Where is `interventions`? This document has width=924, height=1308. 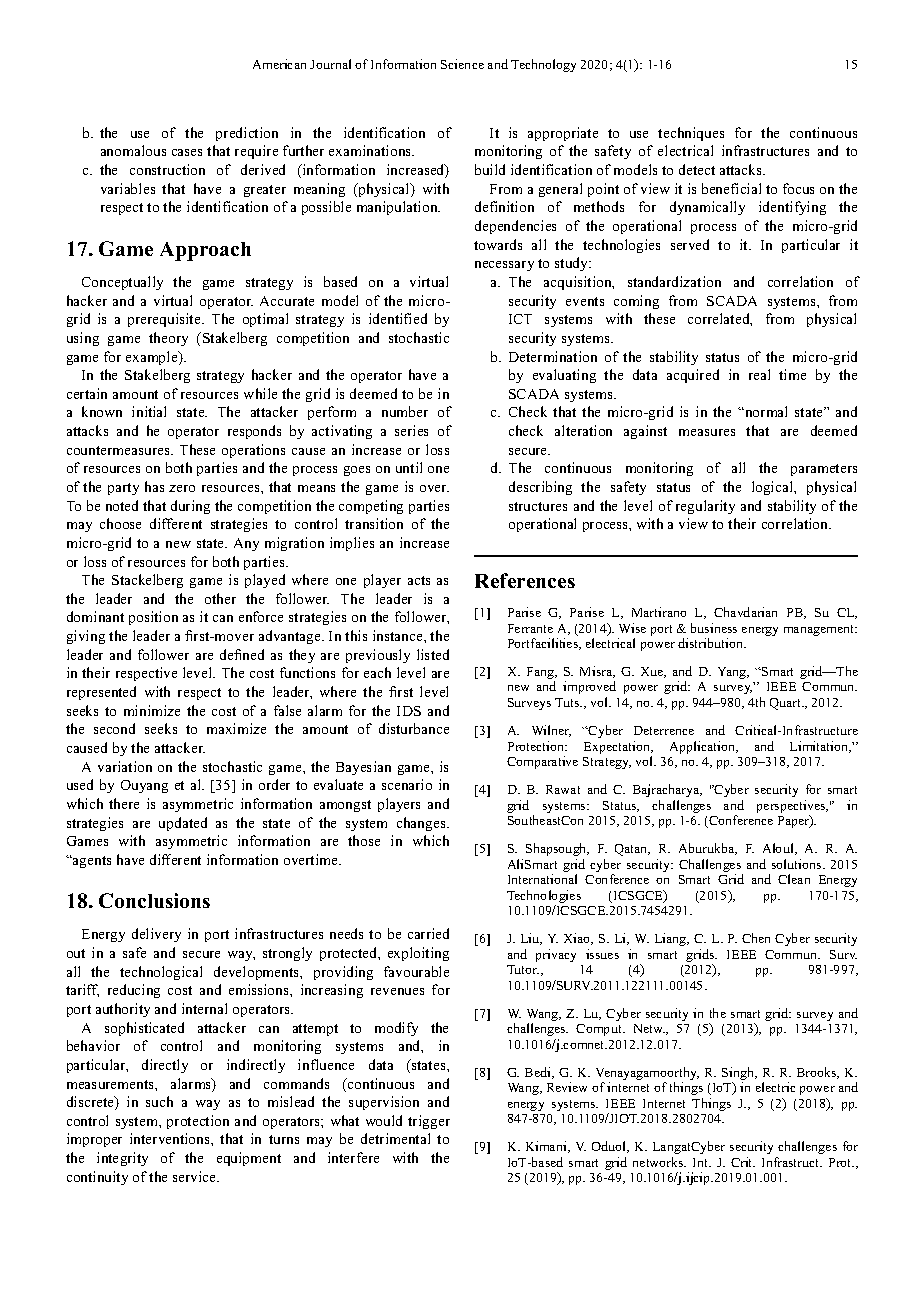
interventions is located at coordinates (171, 1138).
